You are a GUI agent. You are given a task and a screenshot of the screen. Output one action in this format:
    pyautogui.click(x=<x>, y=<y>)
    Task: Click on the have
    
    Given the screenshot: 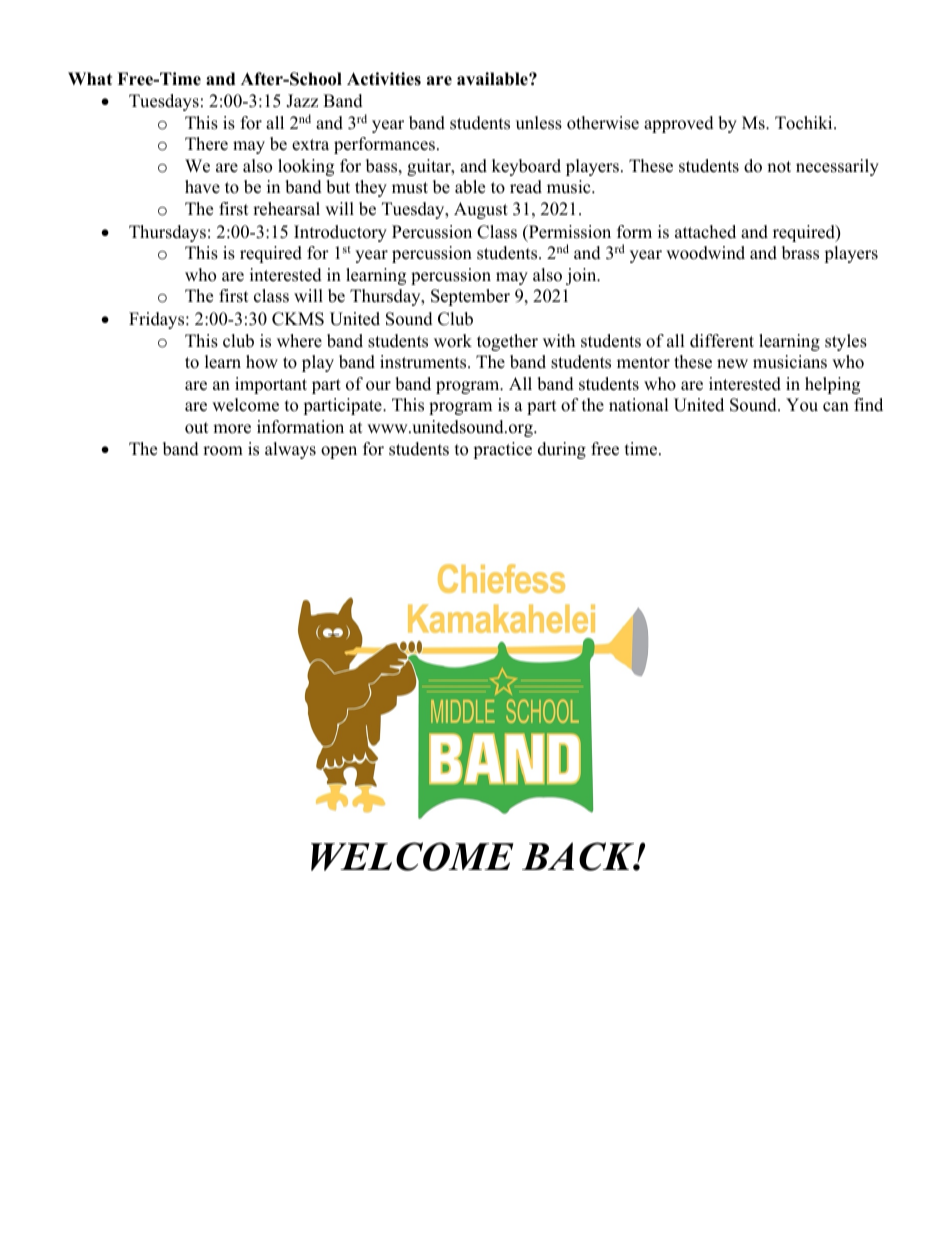 What is the action you would take?
    pyautogui.click(x=202, y=187)
